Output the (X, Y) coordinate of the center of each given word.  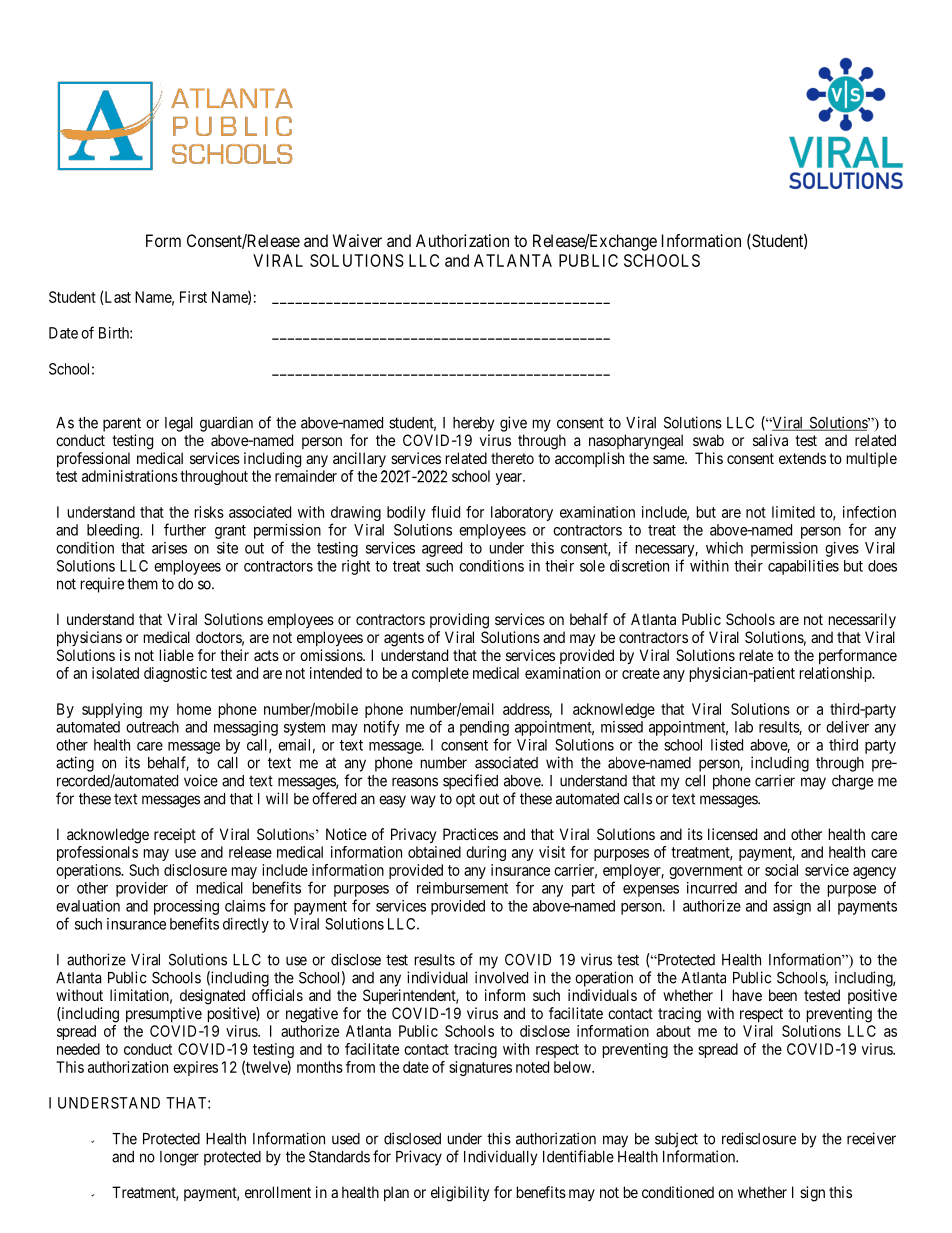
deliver (847, 727)
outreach (152, 727)
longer (179, 1158)
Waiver (357, 240)
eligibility (460, 1194)
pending (484, 728)
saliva (770, 440)
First (193, 297)
